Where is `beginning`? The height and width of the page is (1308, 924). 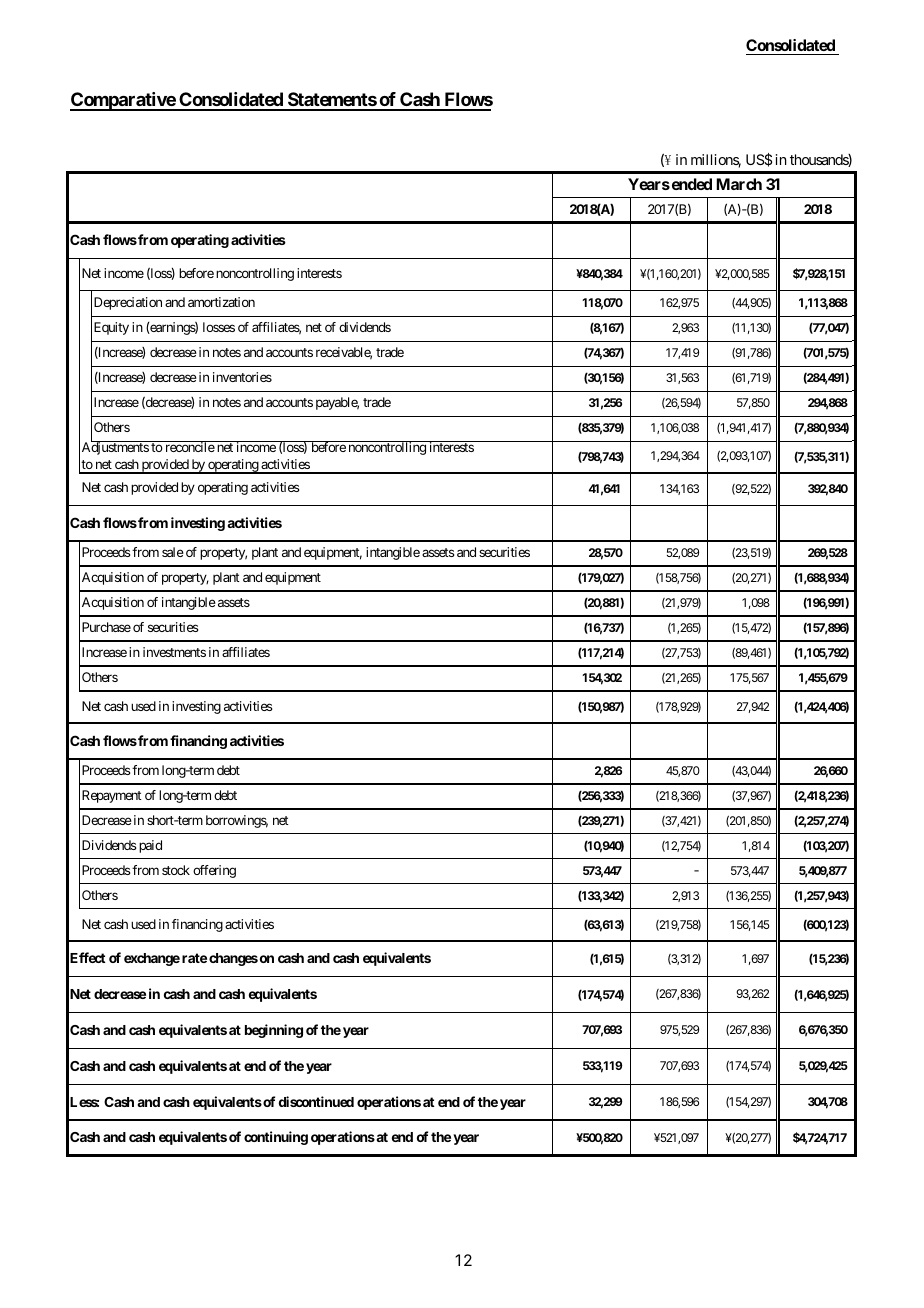
beginning is located at coordinates (274, 1031).
